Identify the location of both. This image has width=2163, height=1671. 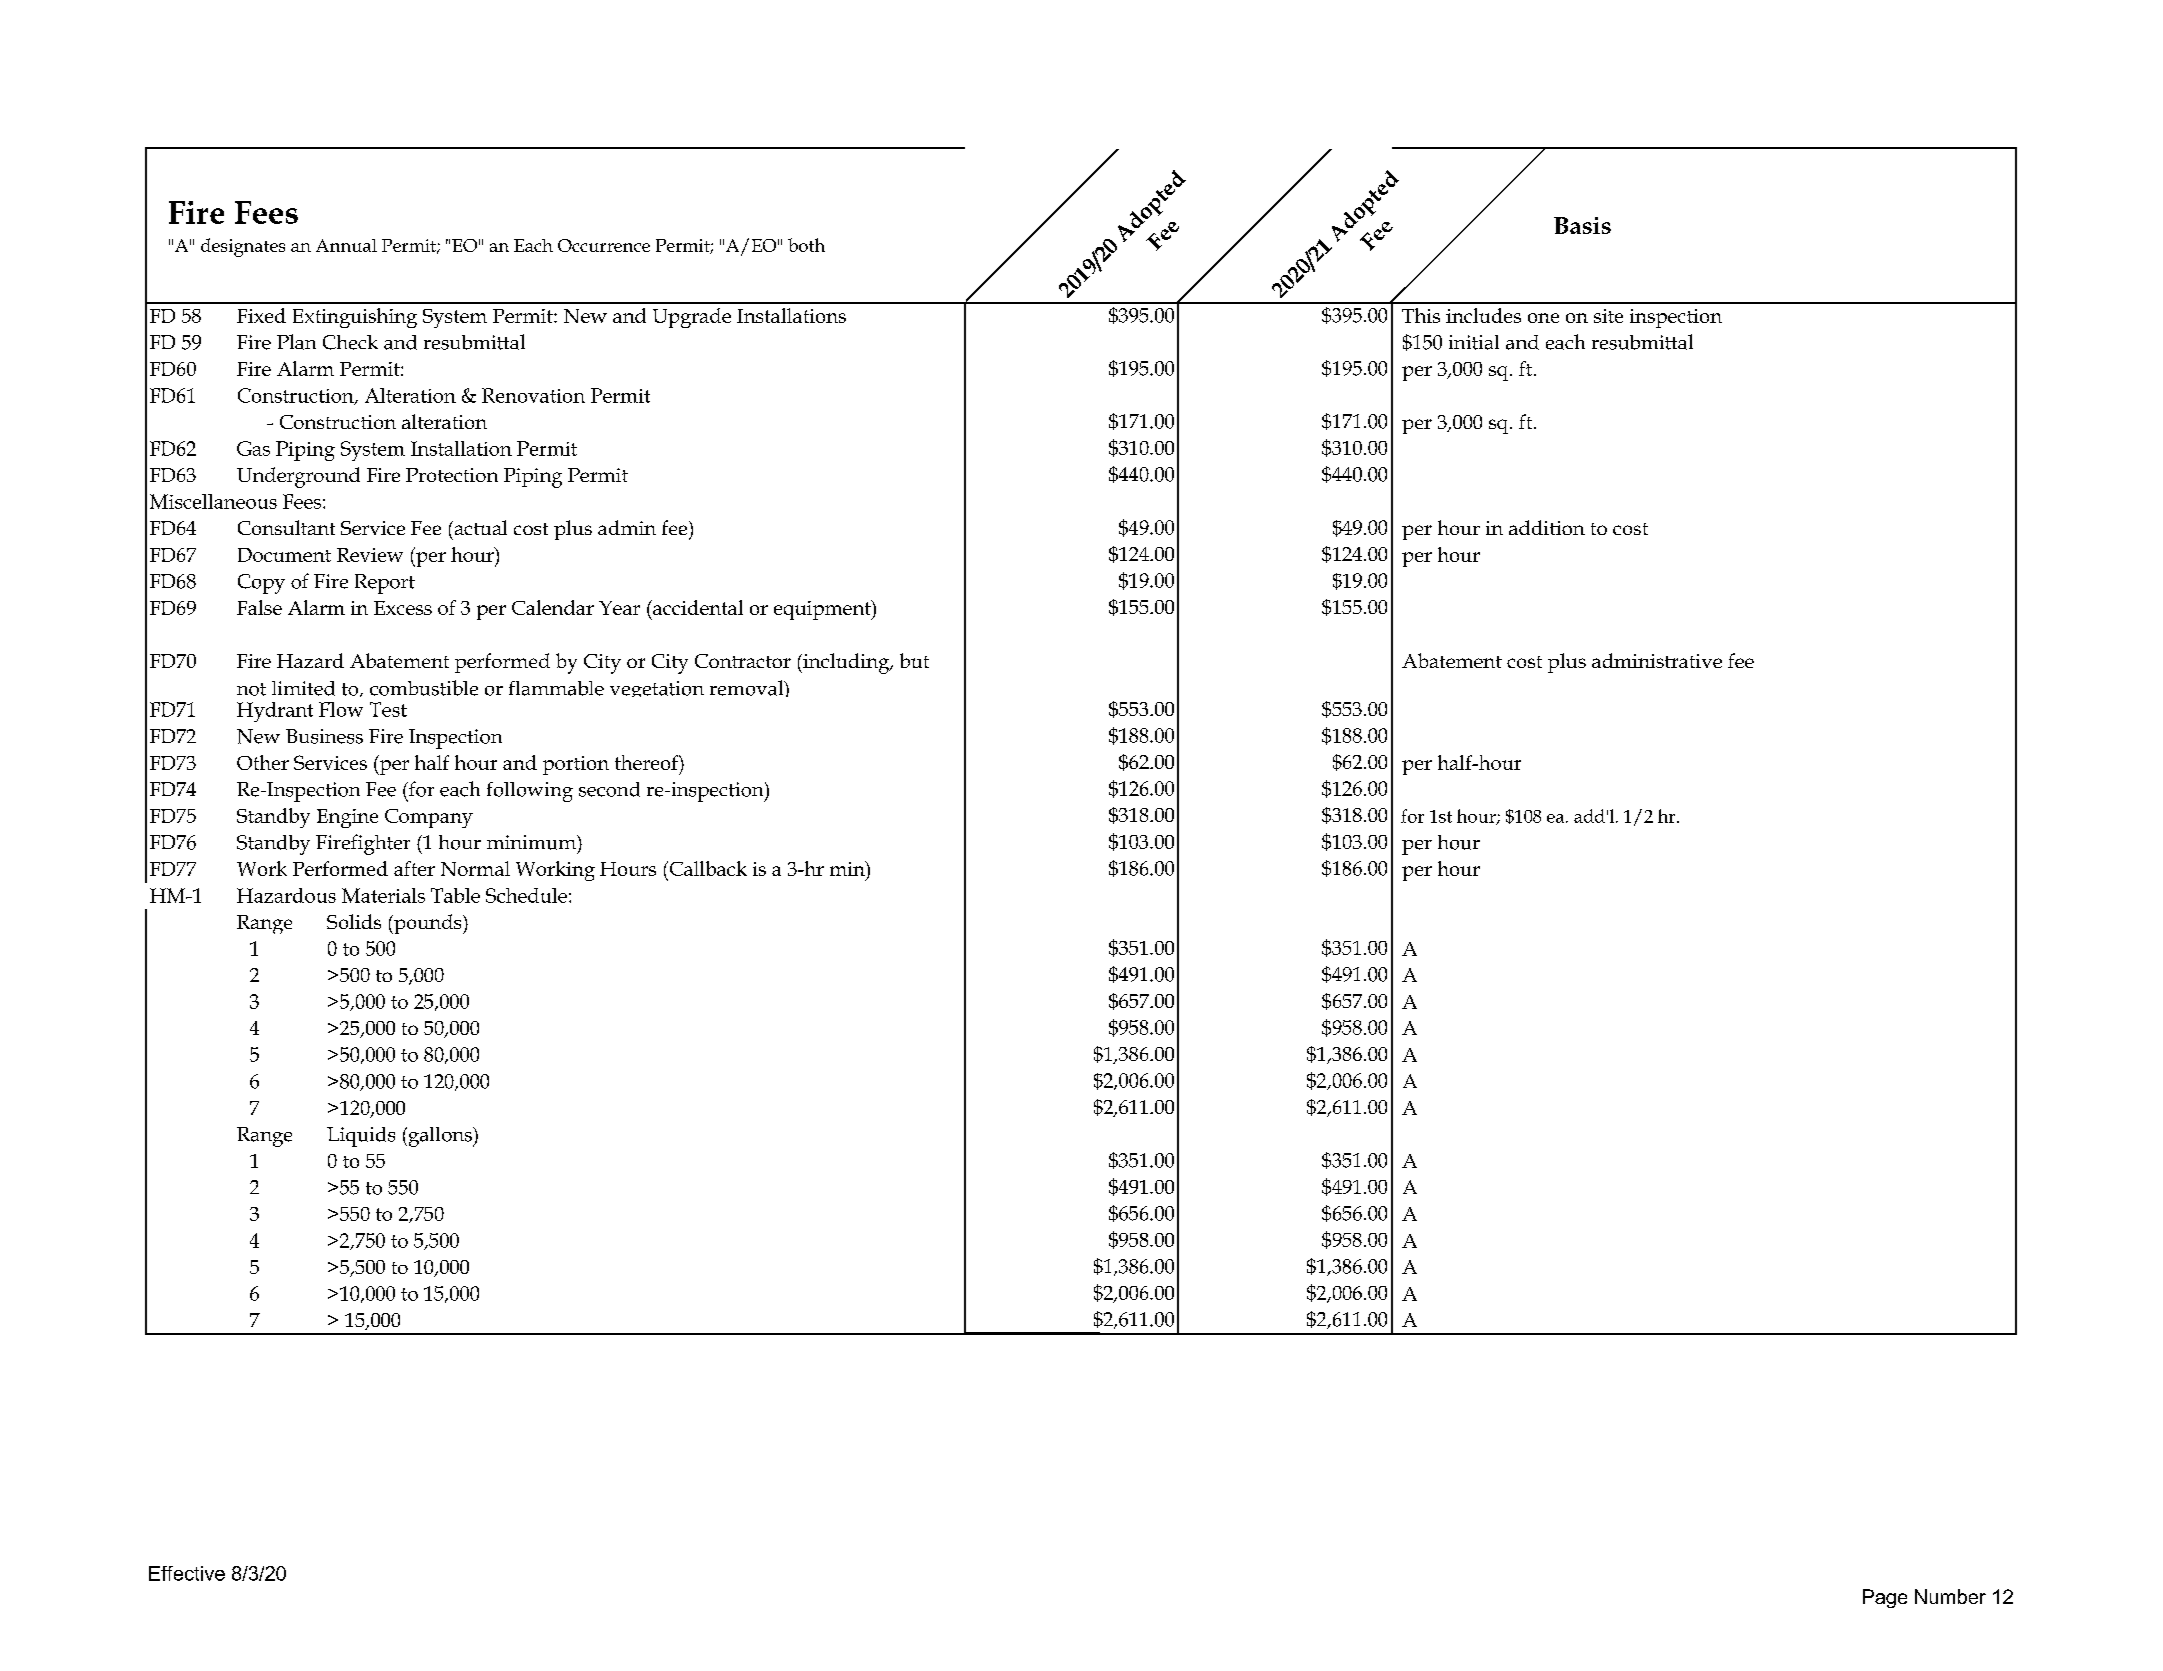
(806, 245).
